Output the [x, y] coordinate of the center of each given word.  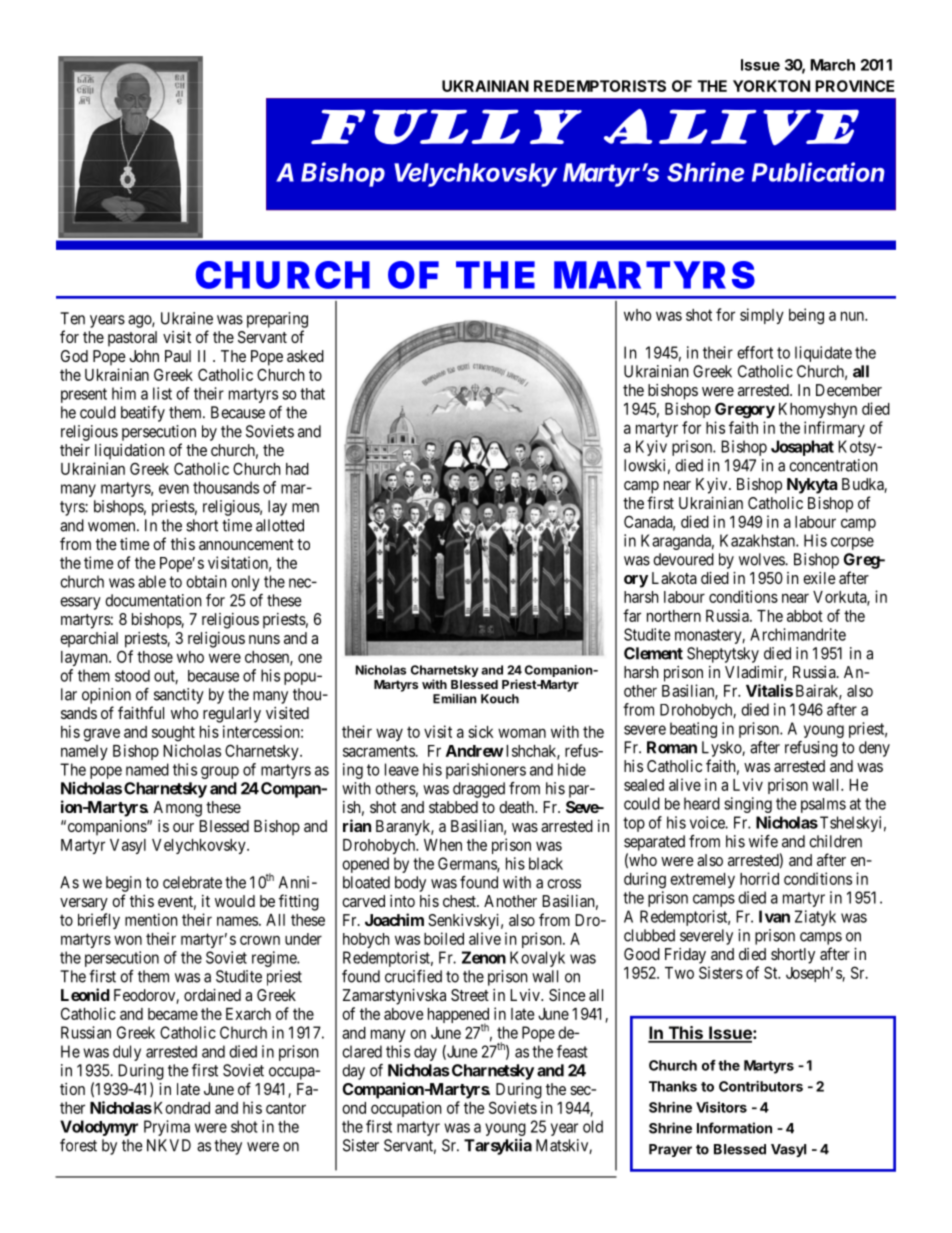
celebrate [192, 882]
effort [755, 352]
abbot [805, 616]
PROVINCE [854, 86]
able [152, 581]
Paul [178, 356]
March [832, 65]
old [593, 1126]
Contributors [761, 1086]
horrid [759, 878]
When [443, 845]
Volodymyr [99, 1128]
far [632, 615]
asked [305, 356]
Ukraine [187, 318]
